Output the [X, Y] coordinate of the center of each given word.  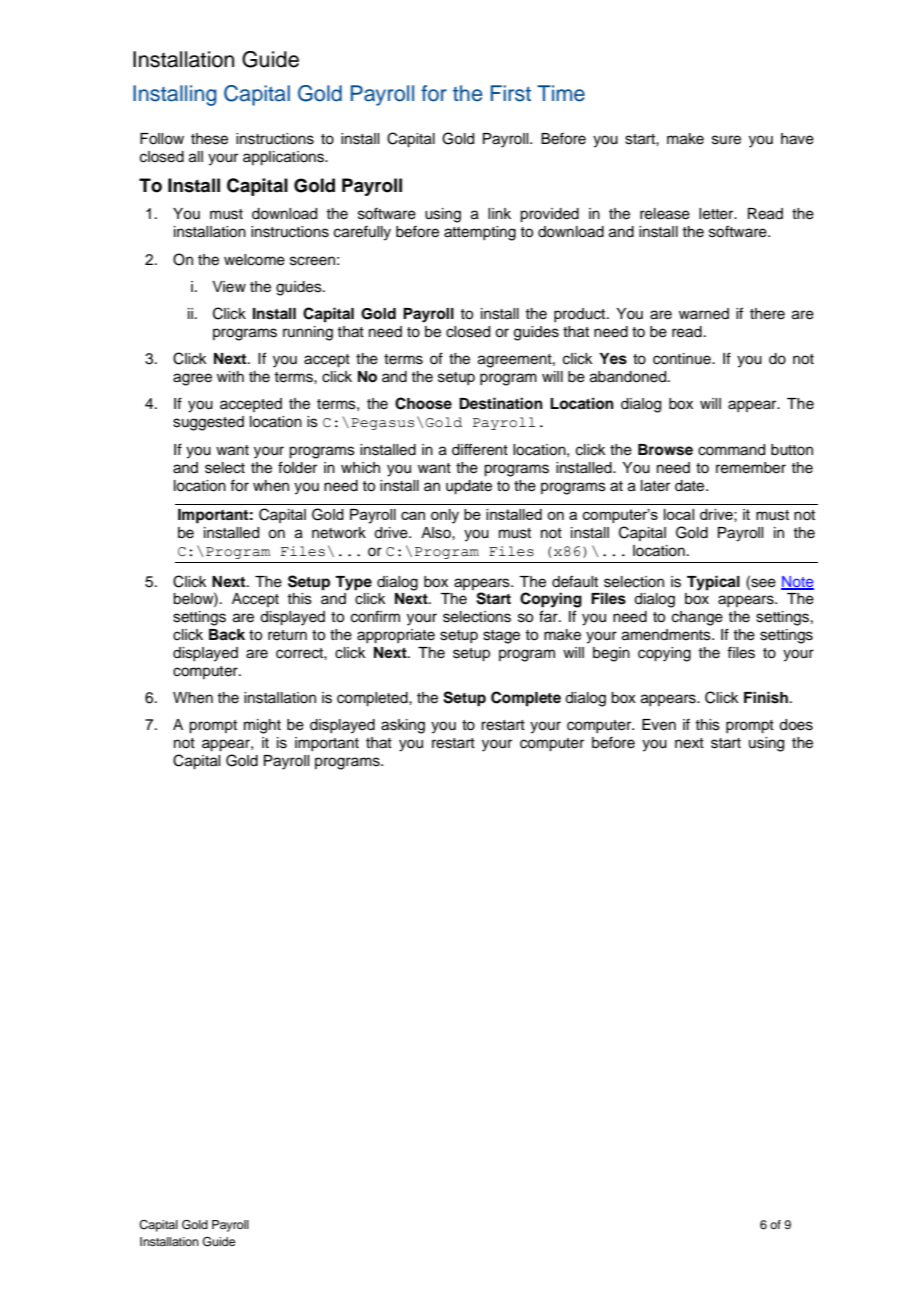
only [445, 516]
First [511, 93]
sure [726, 140]
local [679, 514]
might [262, 726]
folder [297, 467]
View [229, 287]
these [209, 139]
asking [403, 726]
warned [704, 314]
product [581, 315]
